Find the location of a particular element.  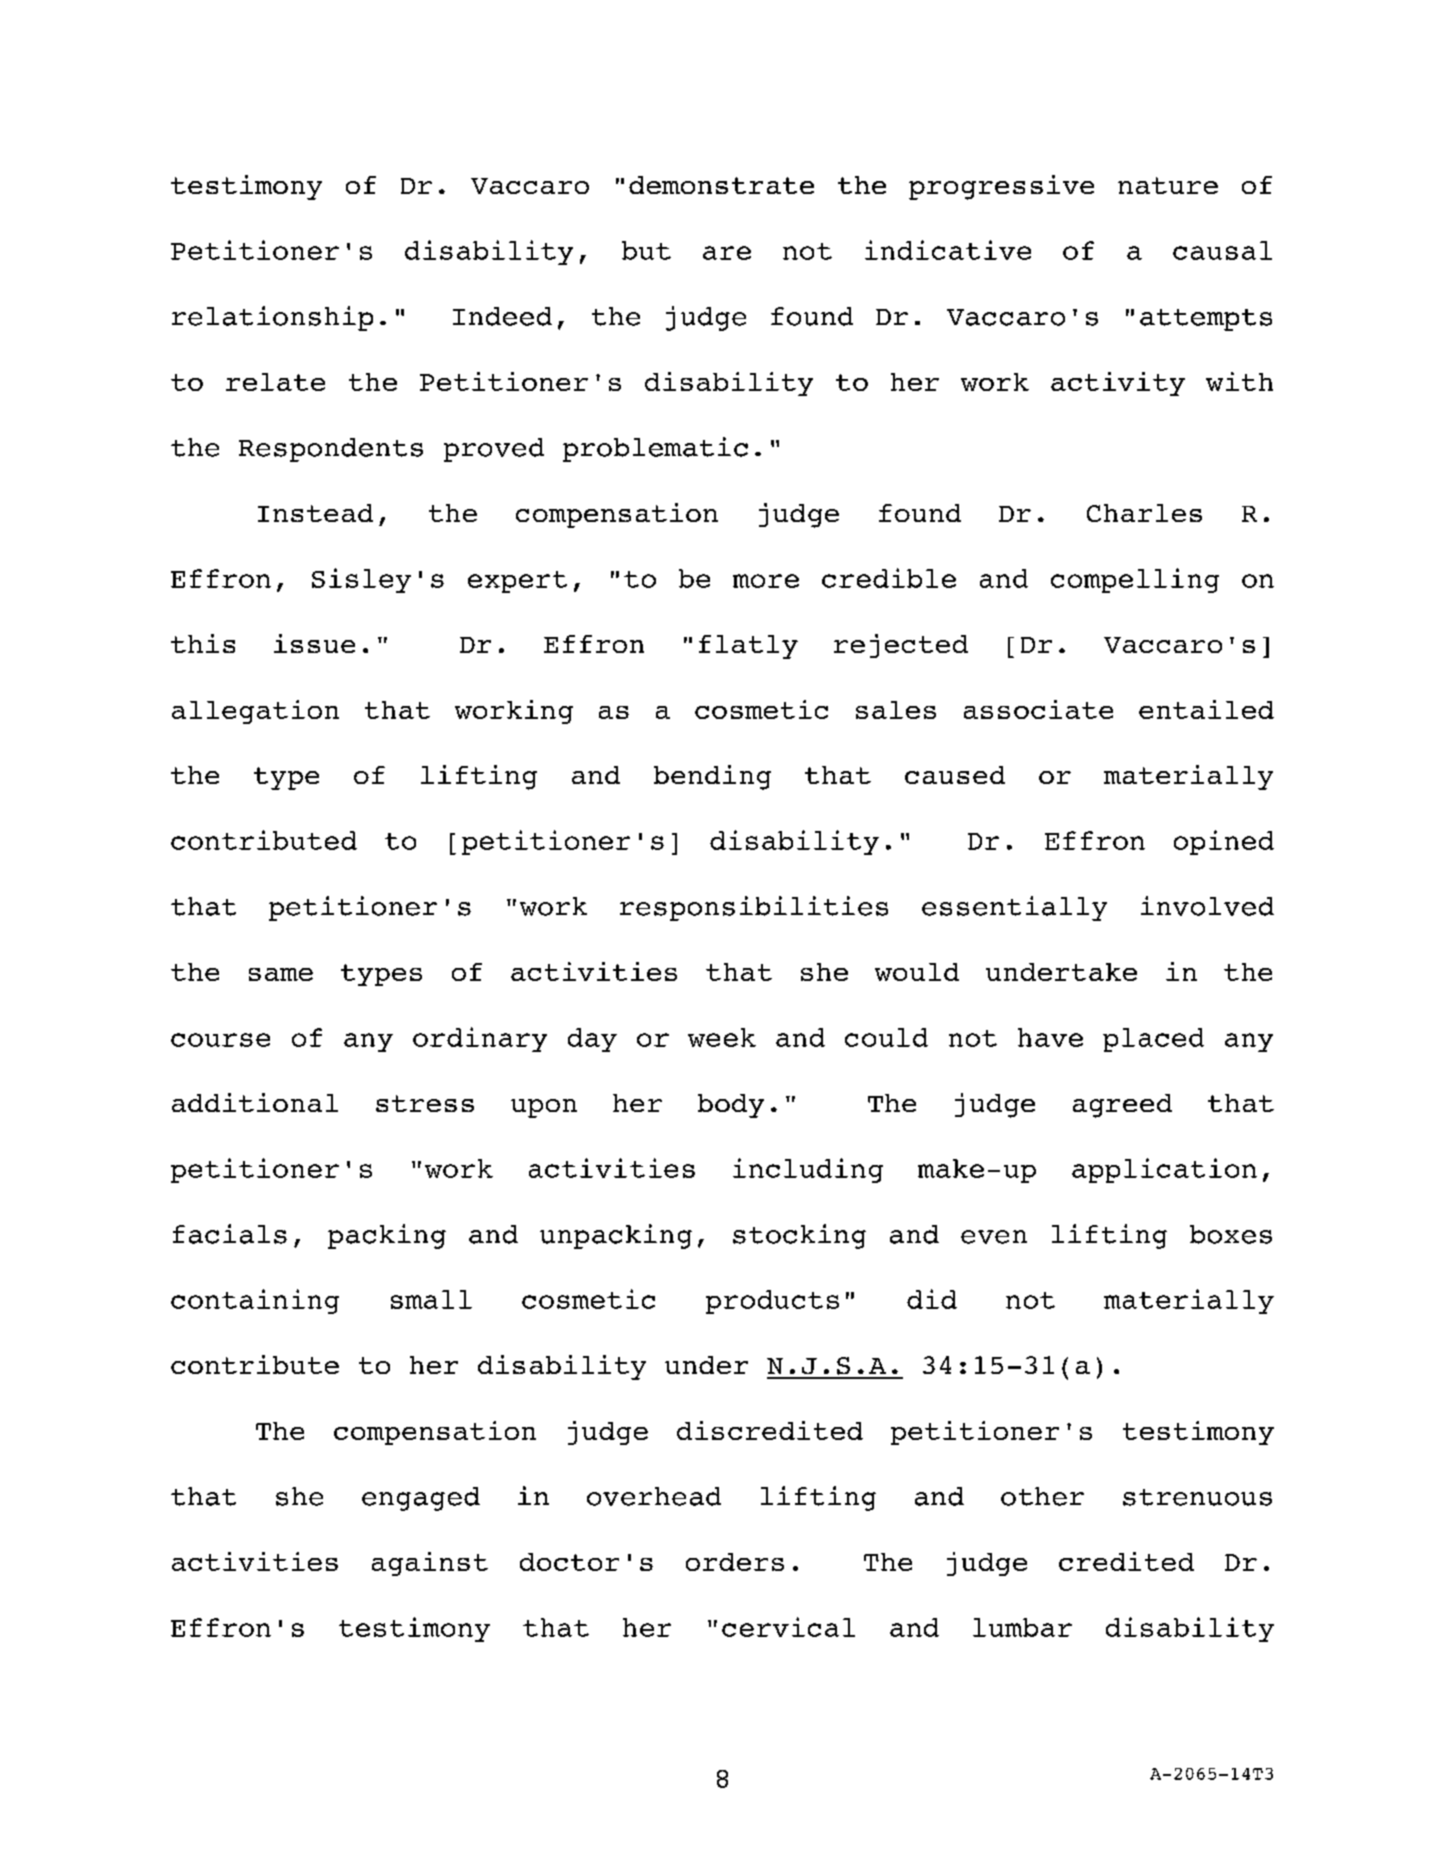

compelling is located at coordinates (1135, 580).
